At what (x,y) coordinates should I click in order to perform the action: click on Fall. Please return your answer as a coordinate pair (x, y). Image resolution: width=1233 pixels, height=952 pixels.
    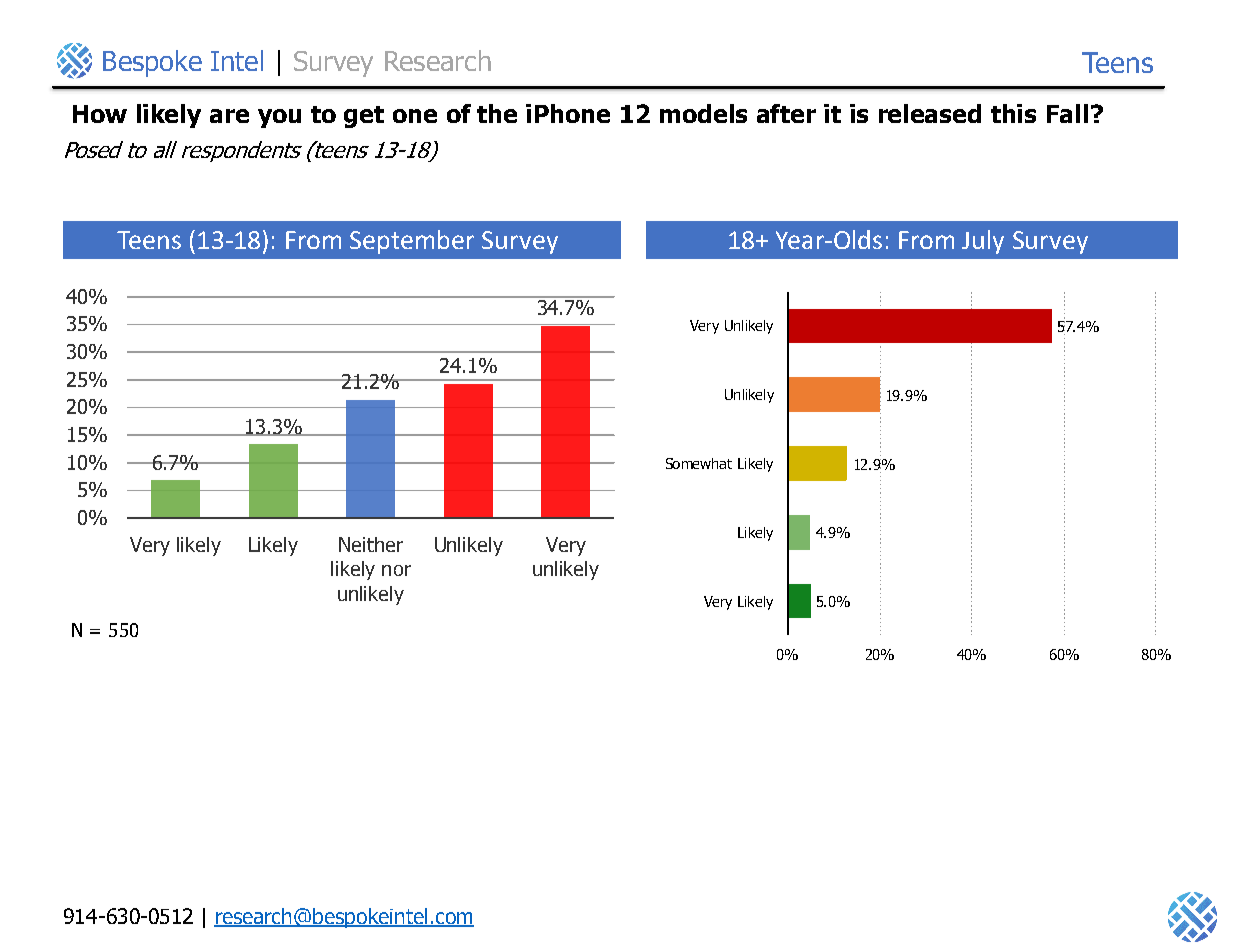
    Looking at the image, I should click on (1067, 113).
